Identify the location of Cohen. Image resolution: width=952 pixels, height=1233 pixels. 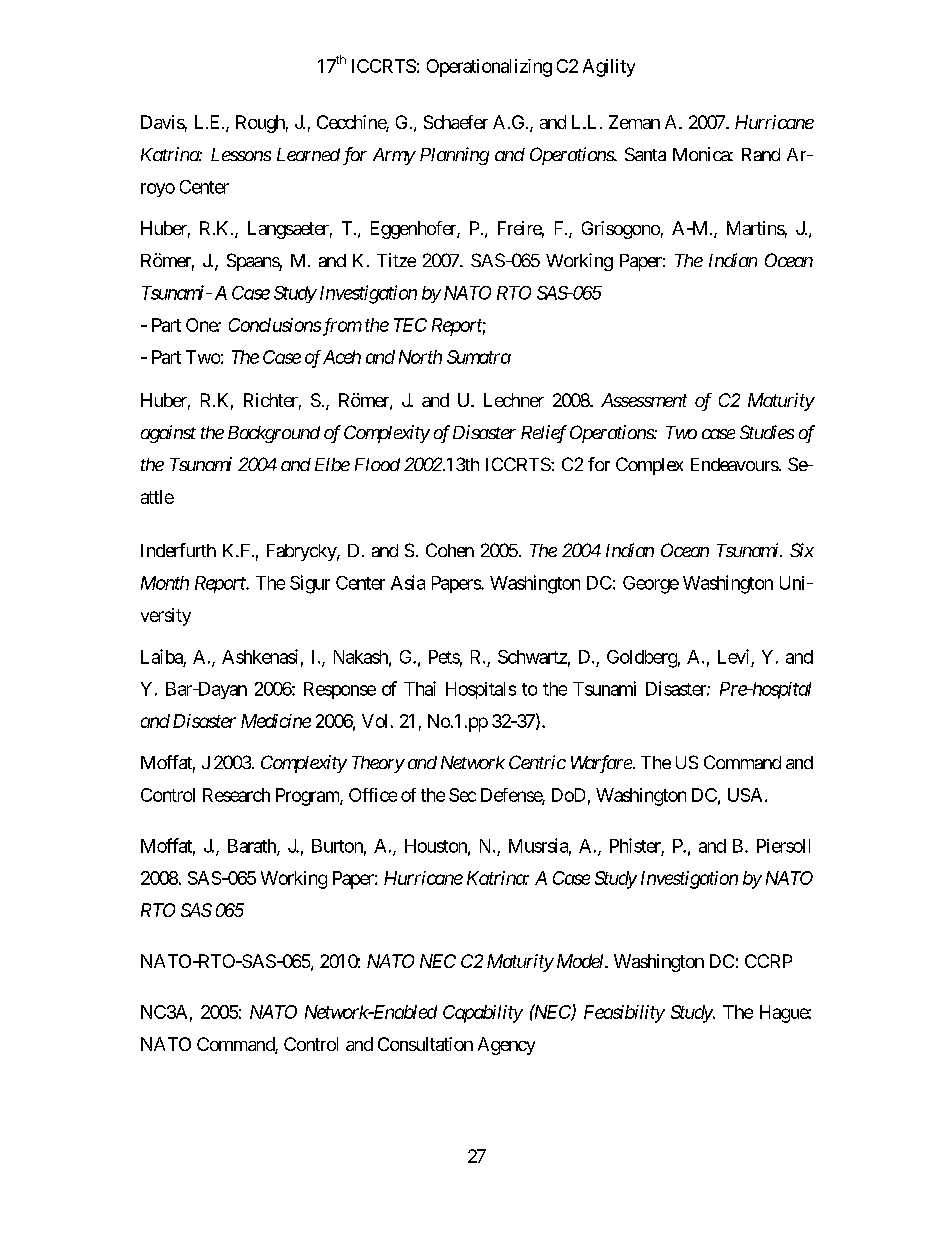
(450, 550).
